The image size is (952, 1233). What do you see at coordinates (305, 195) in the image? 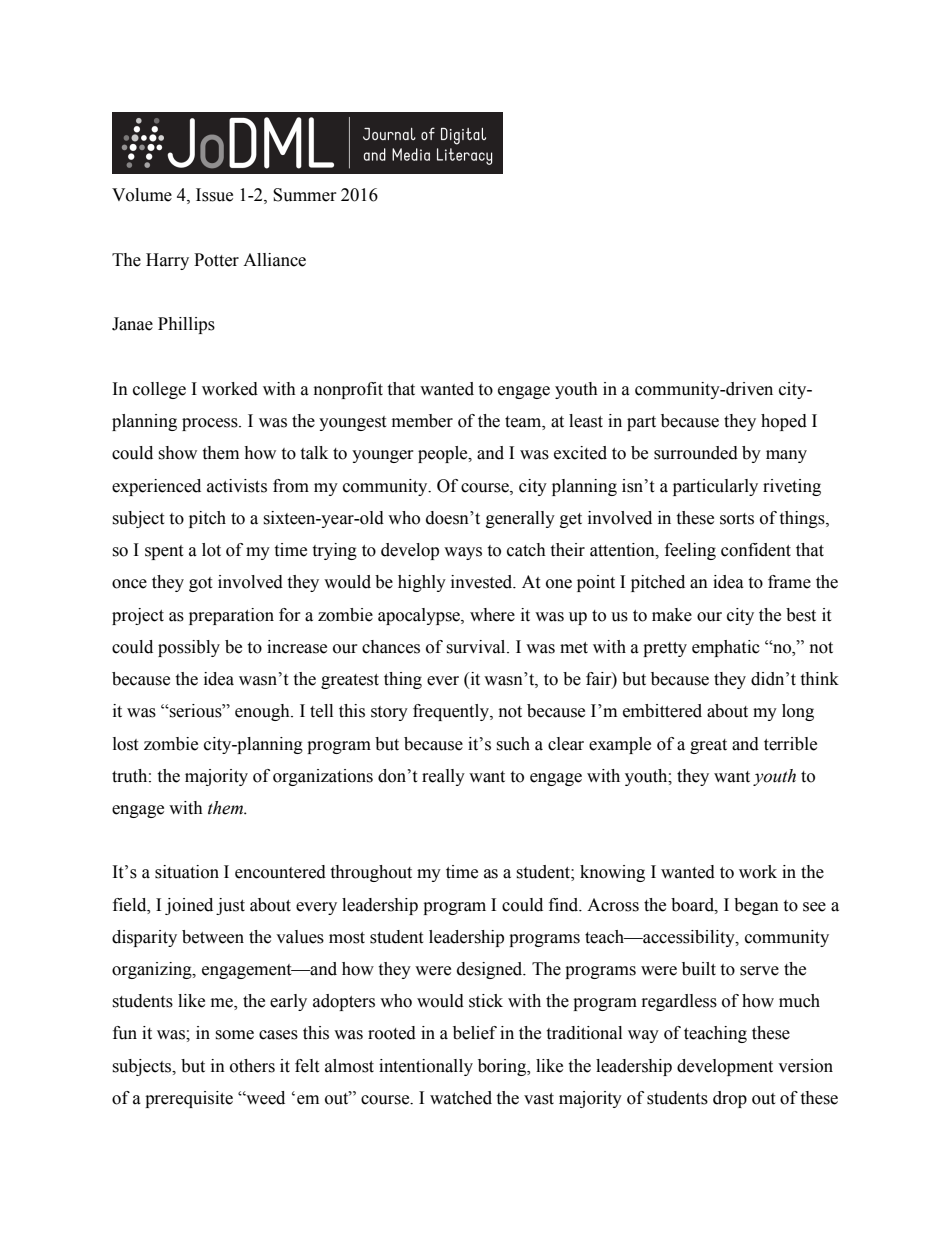
I see `Summer` at bounding box center [305, 195].
